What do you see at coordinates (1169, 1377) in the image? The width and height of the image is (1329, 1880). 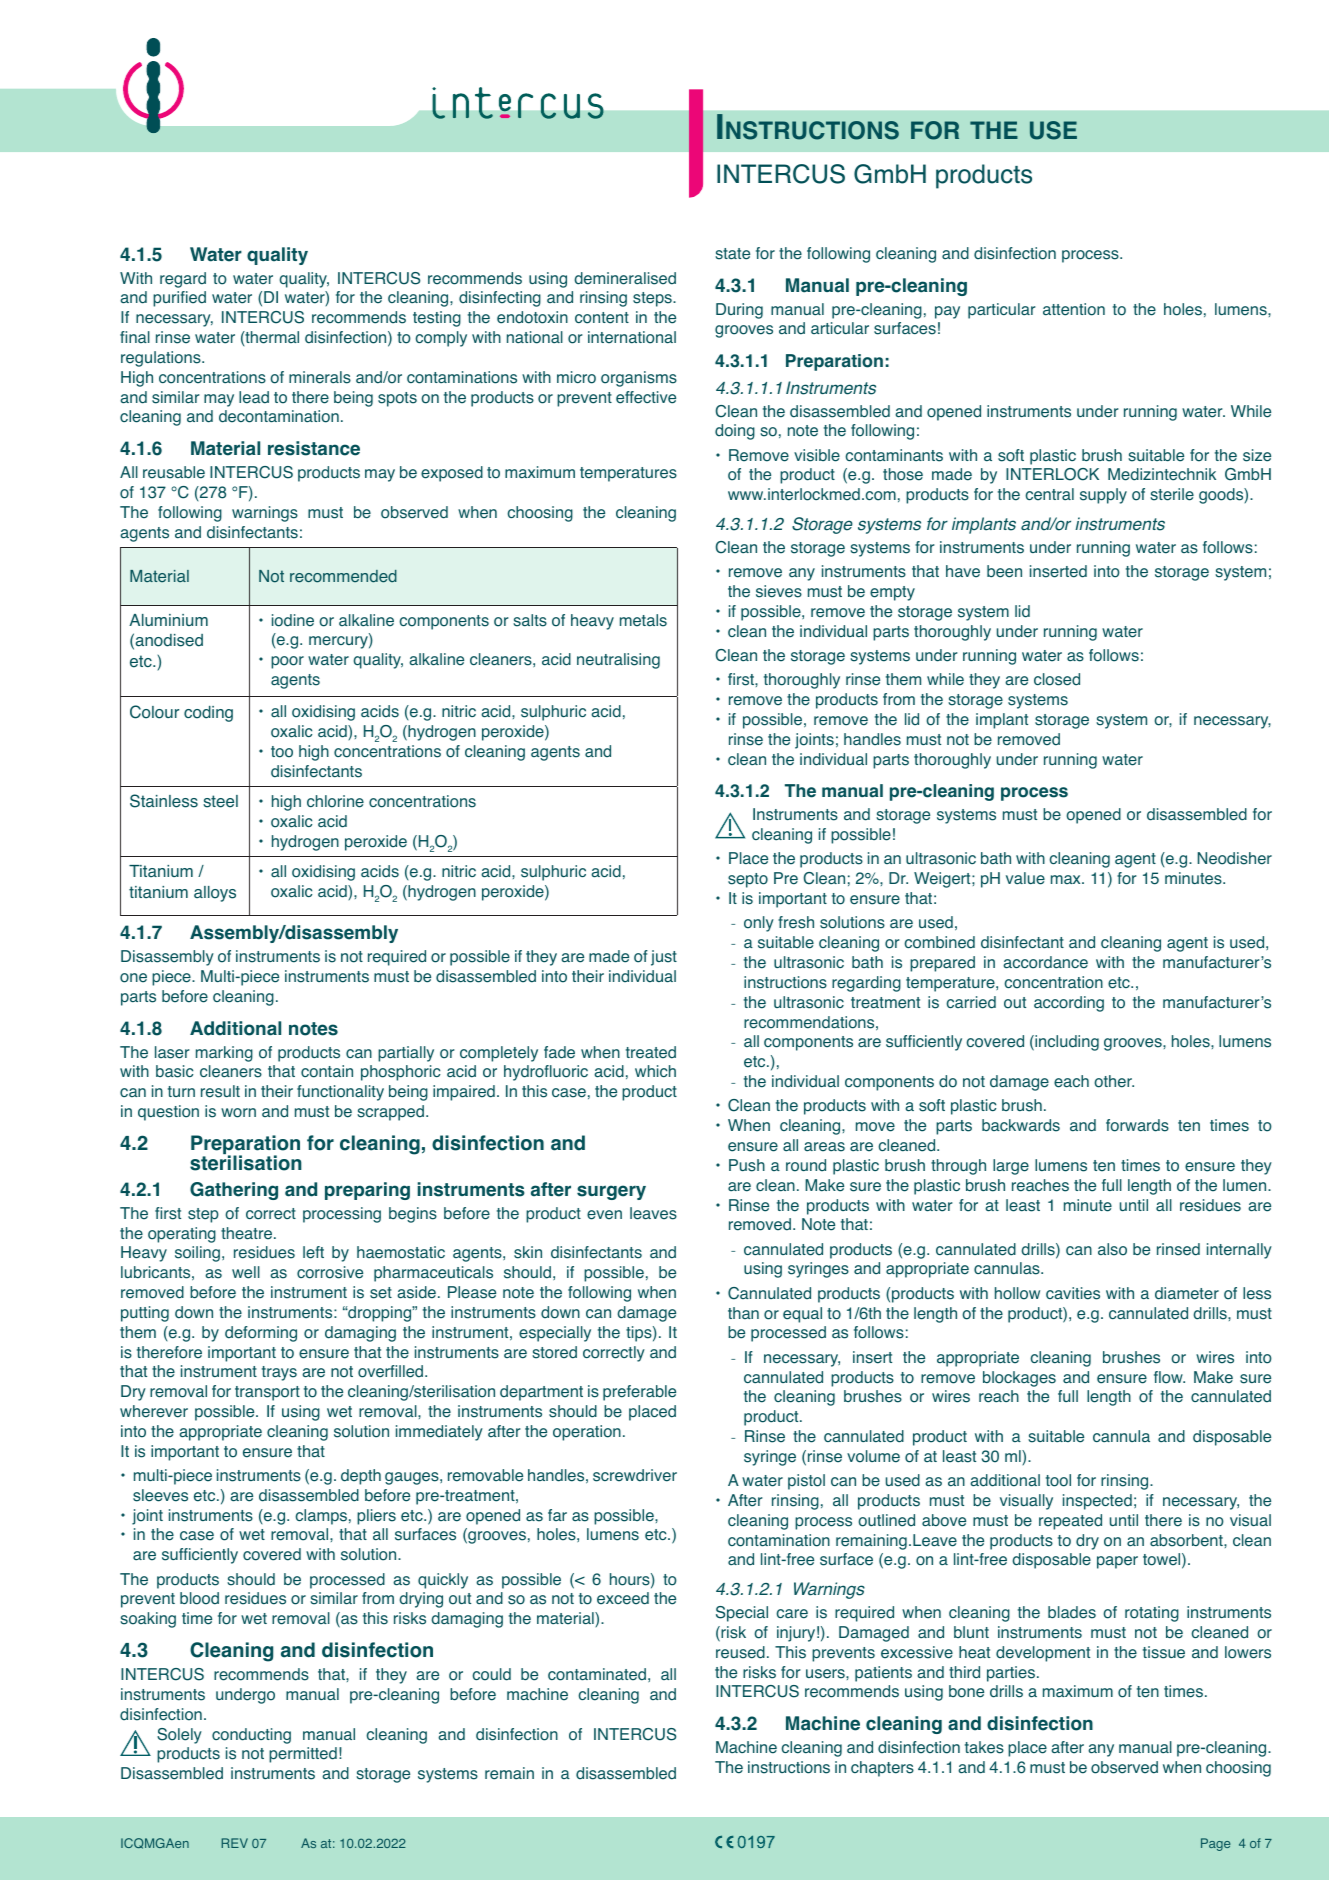 I see `flow` at bounding box center [1169, 1377].
